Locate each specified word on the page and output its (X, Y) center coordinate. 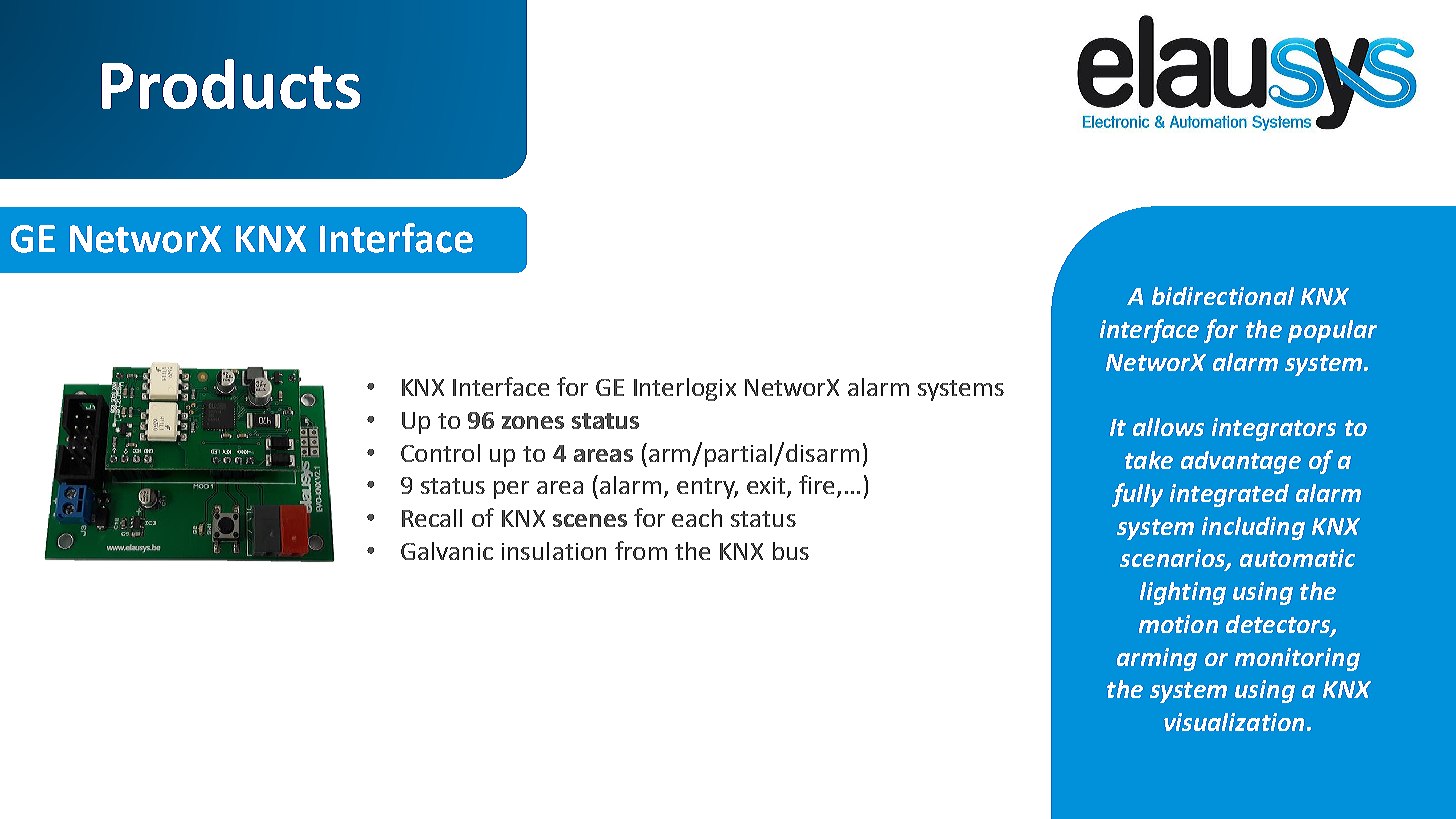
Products (231, 84)
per (511, 490)
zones (533, 422)
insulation (554, 551)
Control (440, 453)
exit (767, 487)
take (1149, 460)
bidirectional (1223, 296)
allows (1168, 427)
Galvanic (447, 551)
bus (791, 551)
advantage (1241, 462)
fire (818, 486)
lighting (1183, 593)
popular (1332, 331)
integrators (1274, 429)
